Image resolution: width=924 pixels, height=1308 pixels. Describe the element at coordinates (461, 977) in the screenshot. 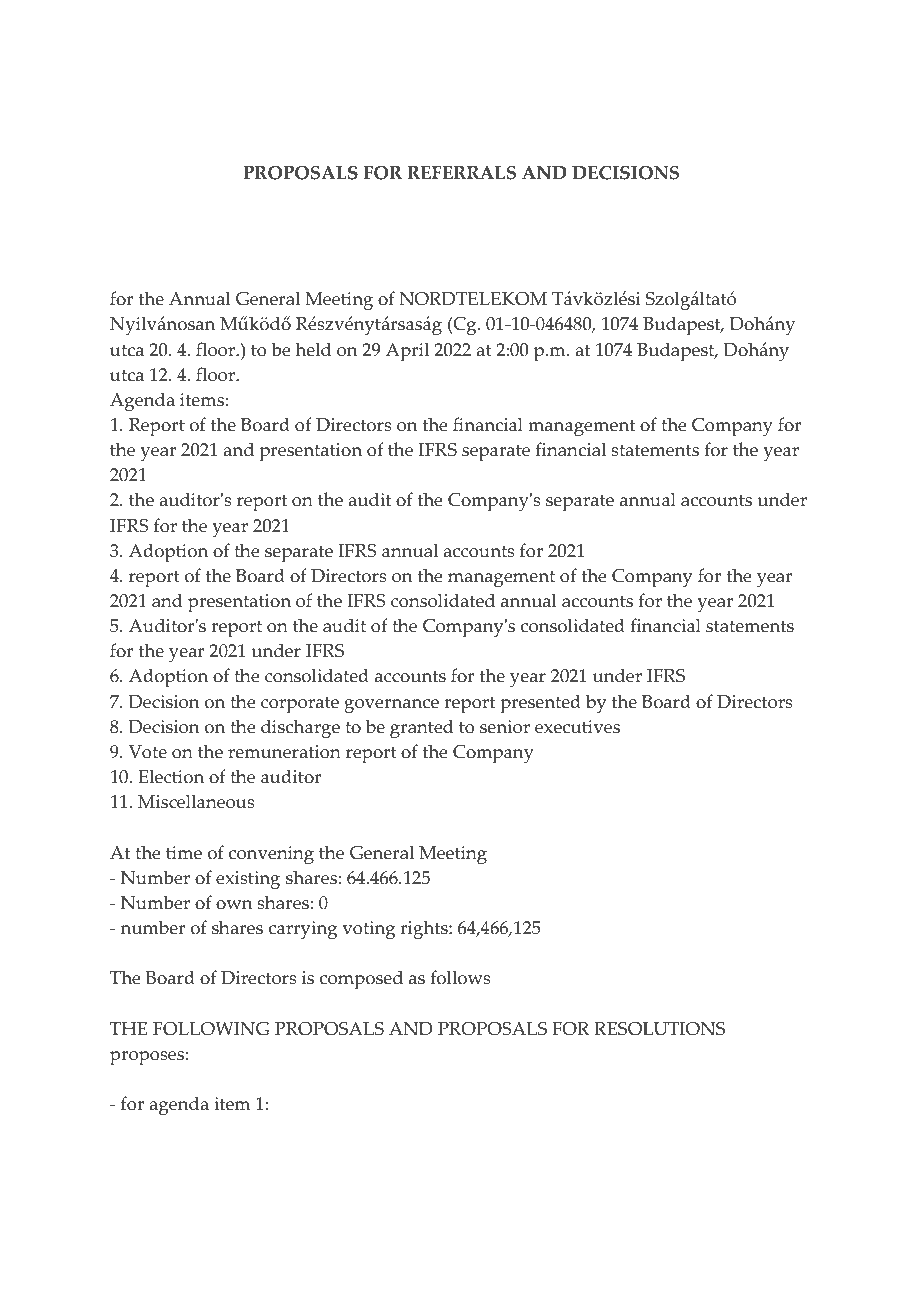

I see `follows` at that location.
